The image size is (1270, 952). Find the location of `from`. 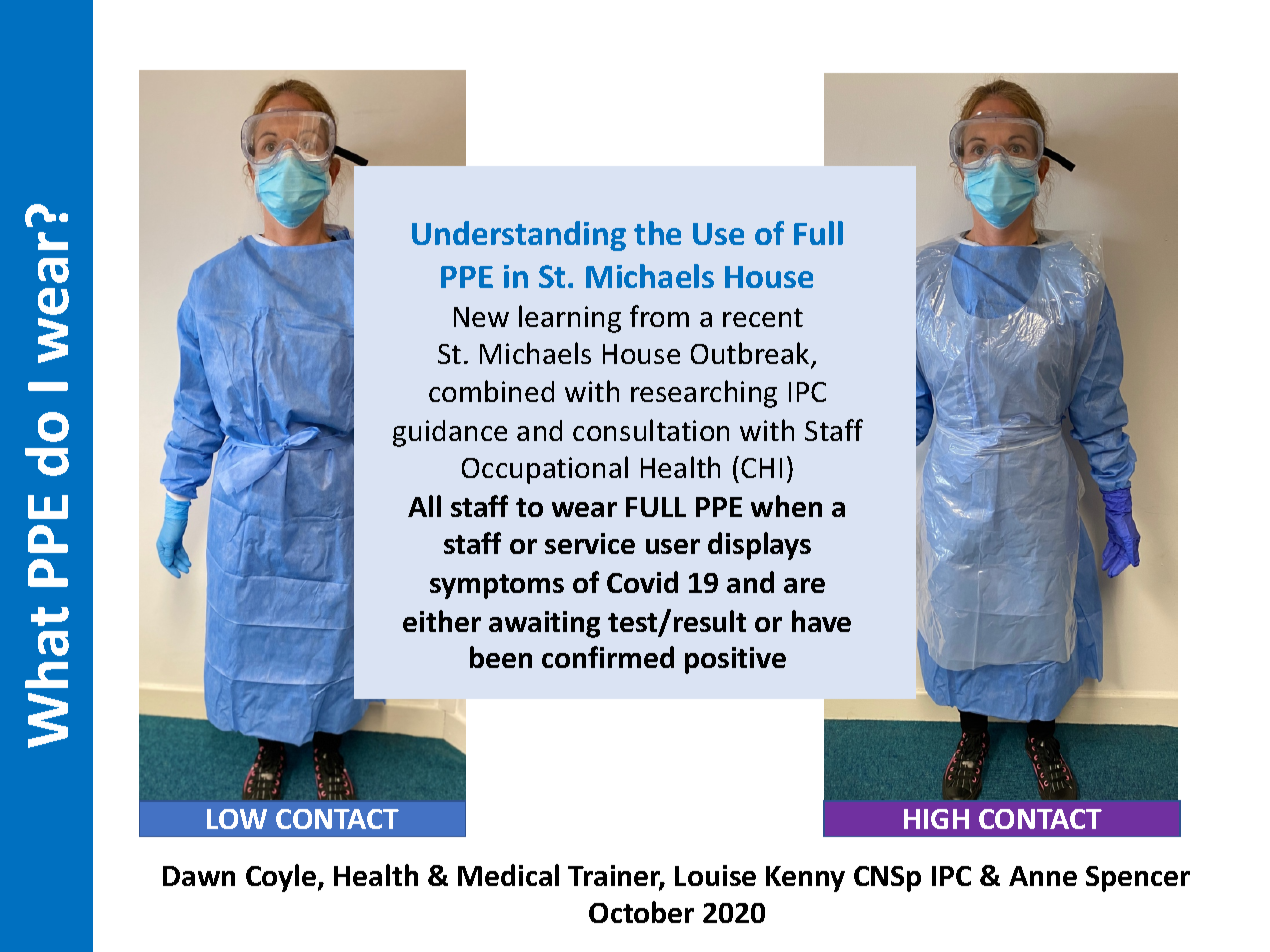

from is located at coordinates (659, 316).
